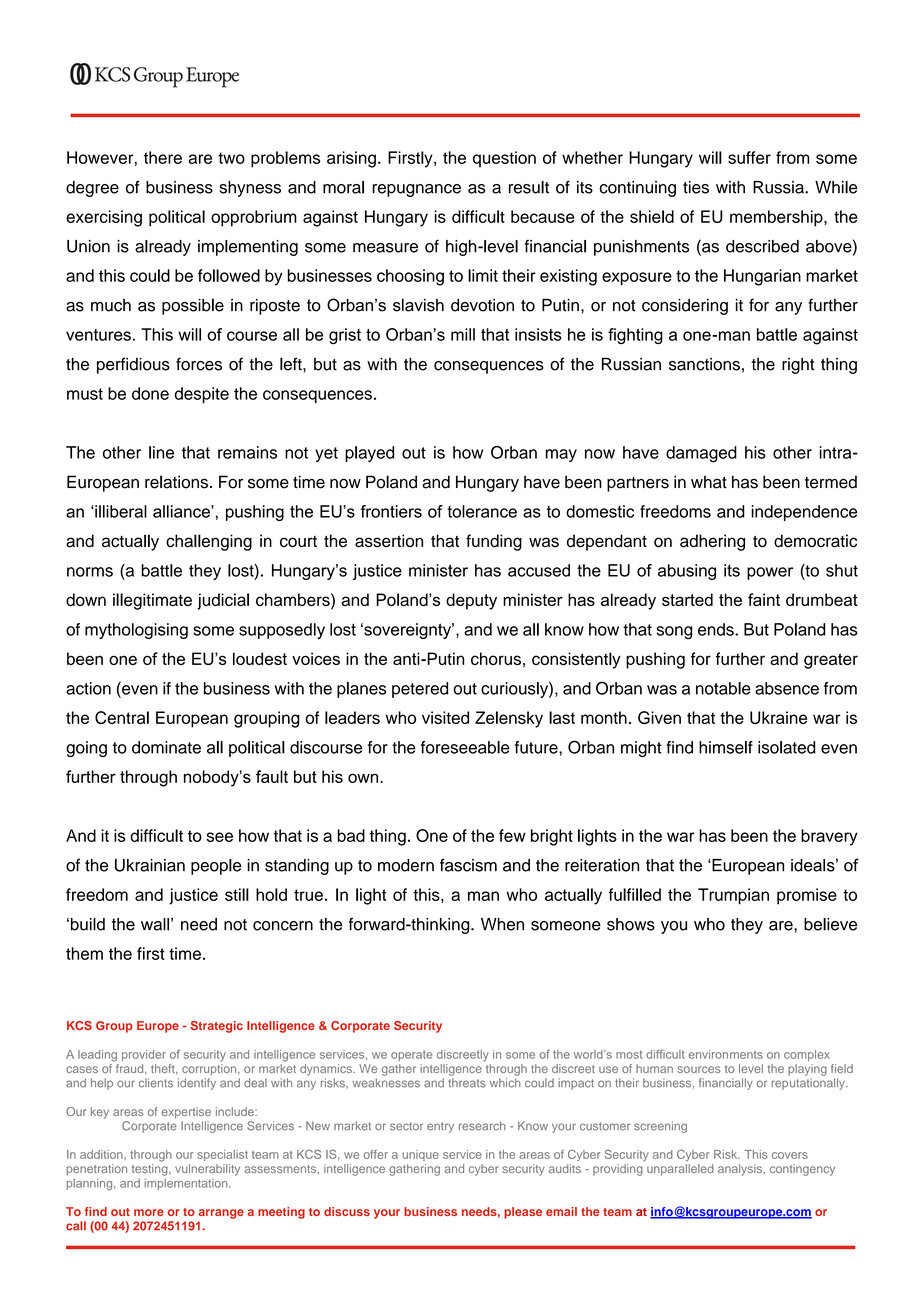  I want to click on unique, so click(420, 1155).
